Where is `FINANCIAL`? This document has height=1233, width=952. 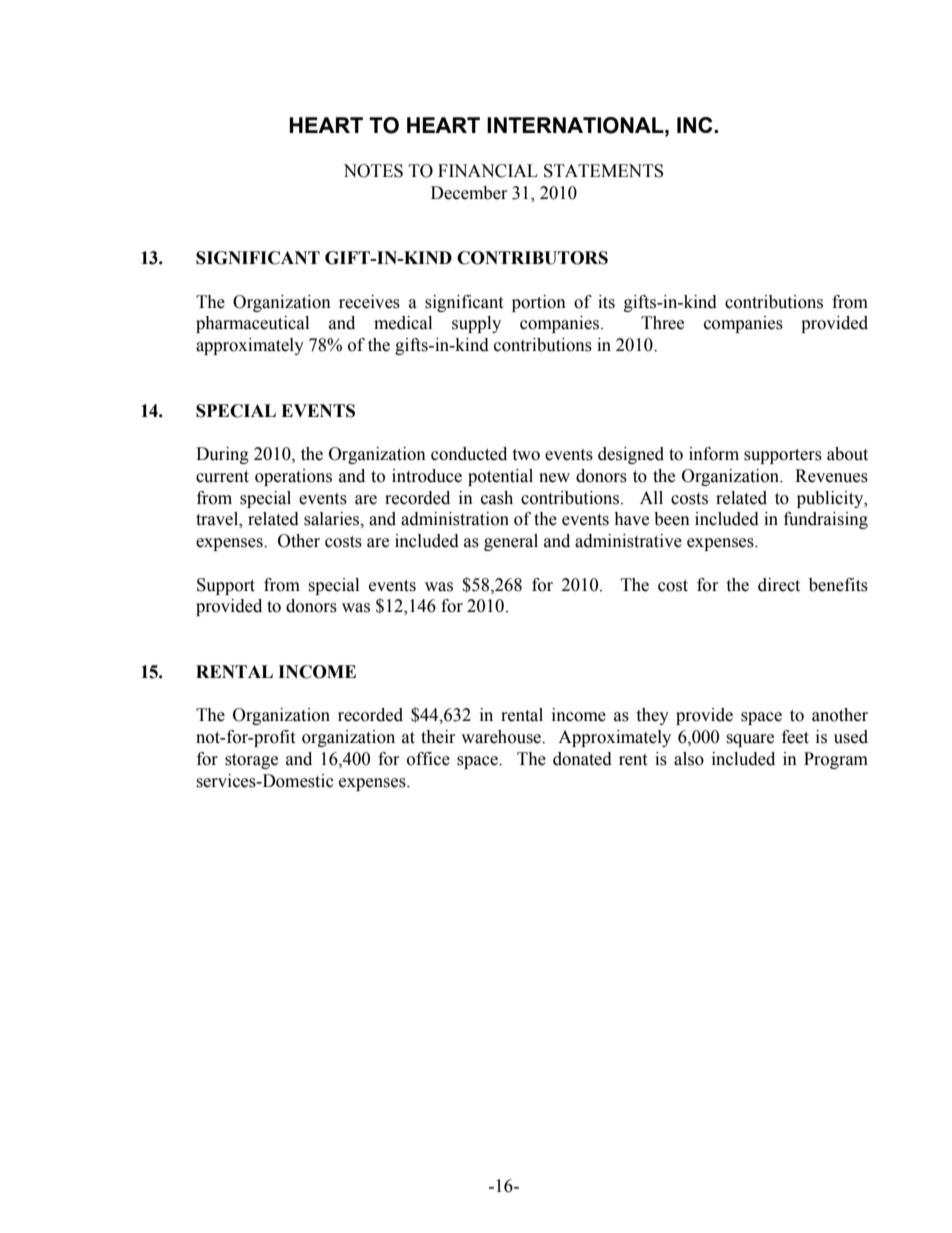
FINANCIAL is located at coordinates (488, 171).
